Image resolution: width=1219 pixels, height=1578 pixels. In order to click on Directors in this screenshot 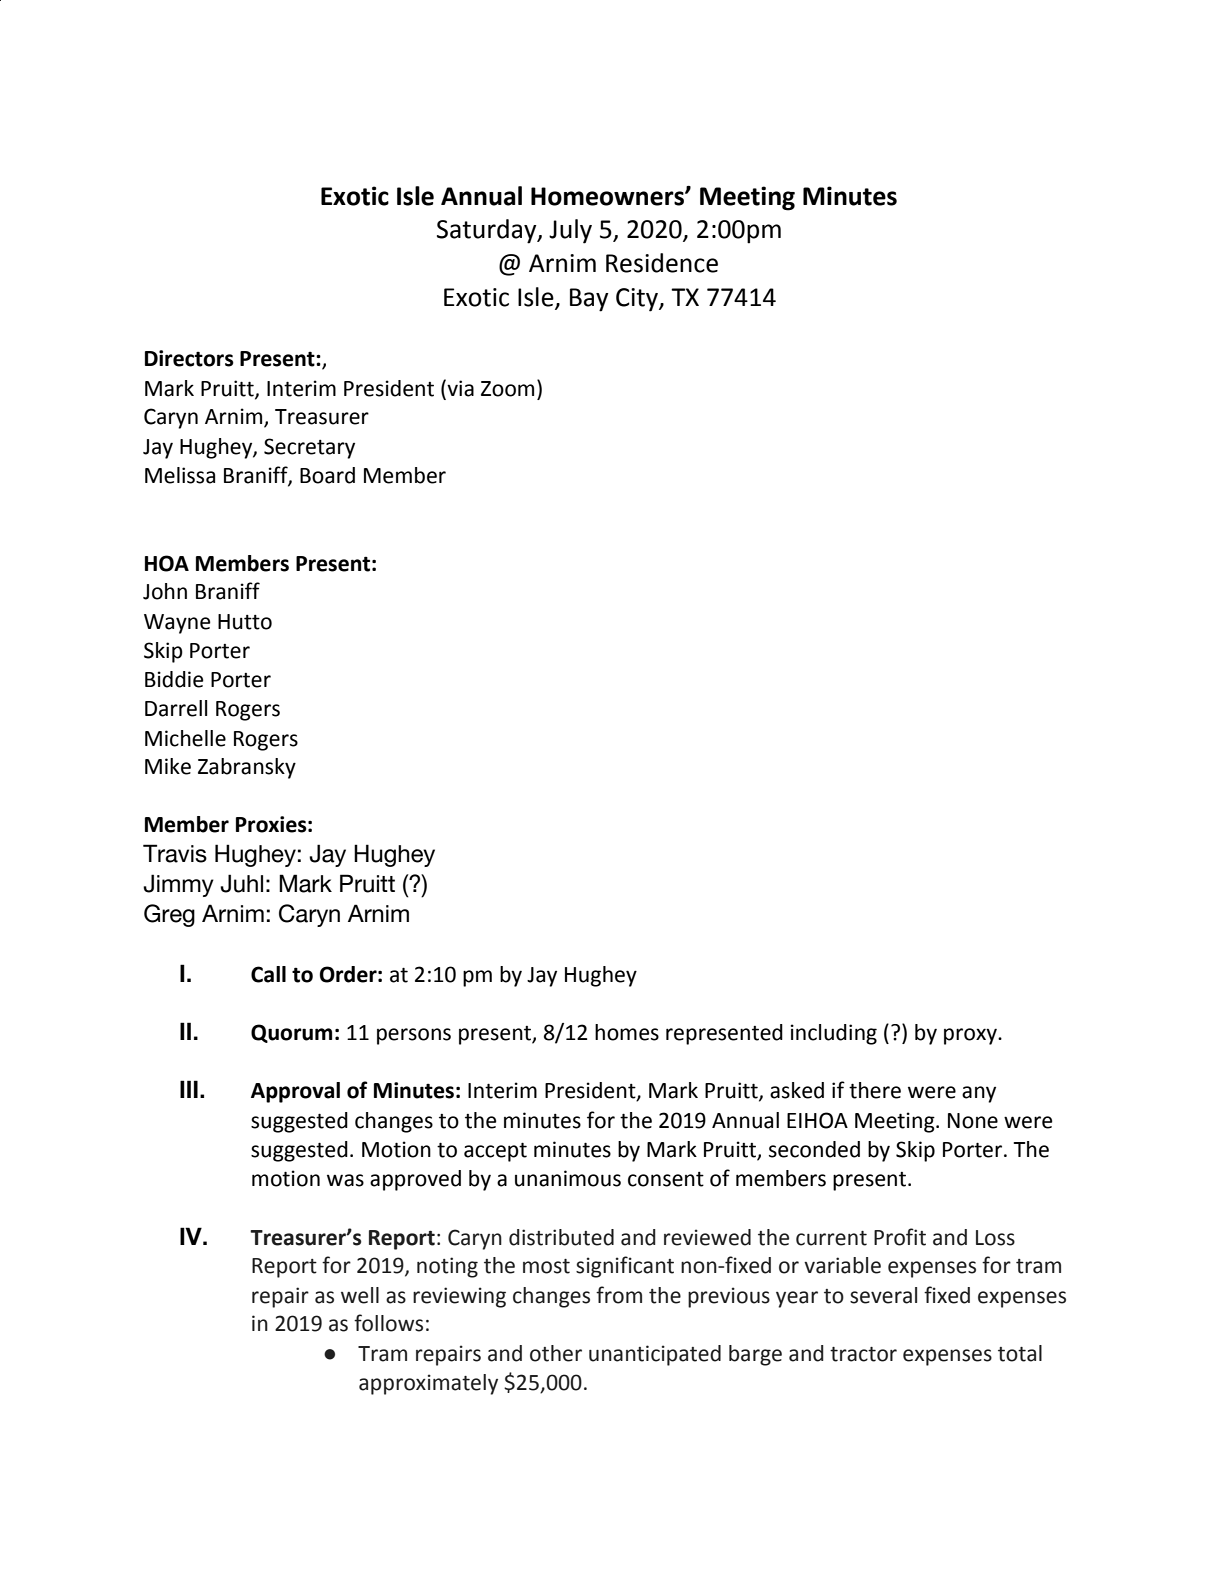, I will do `click(189, 358)`.
